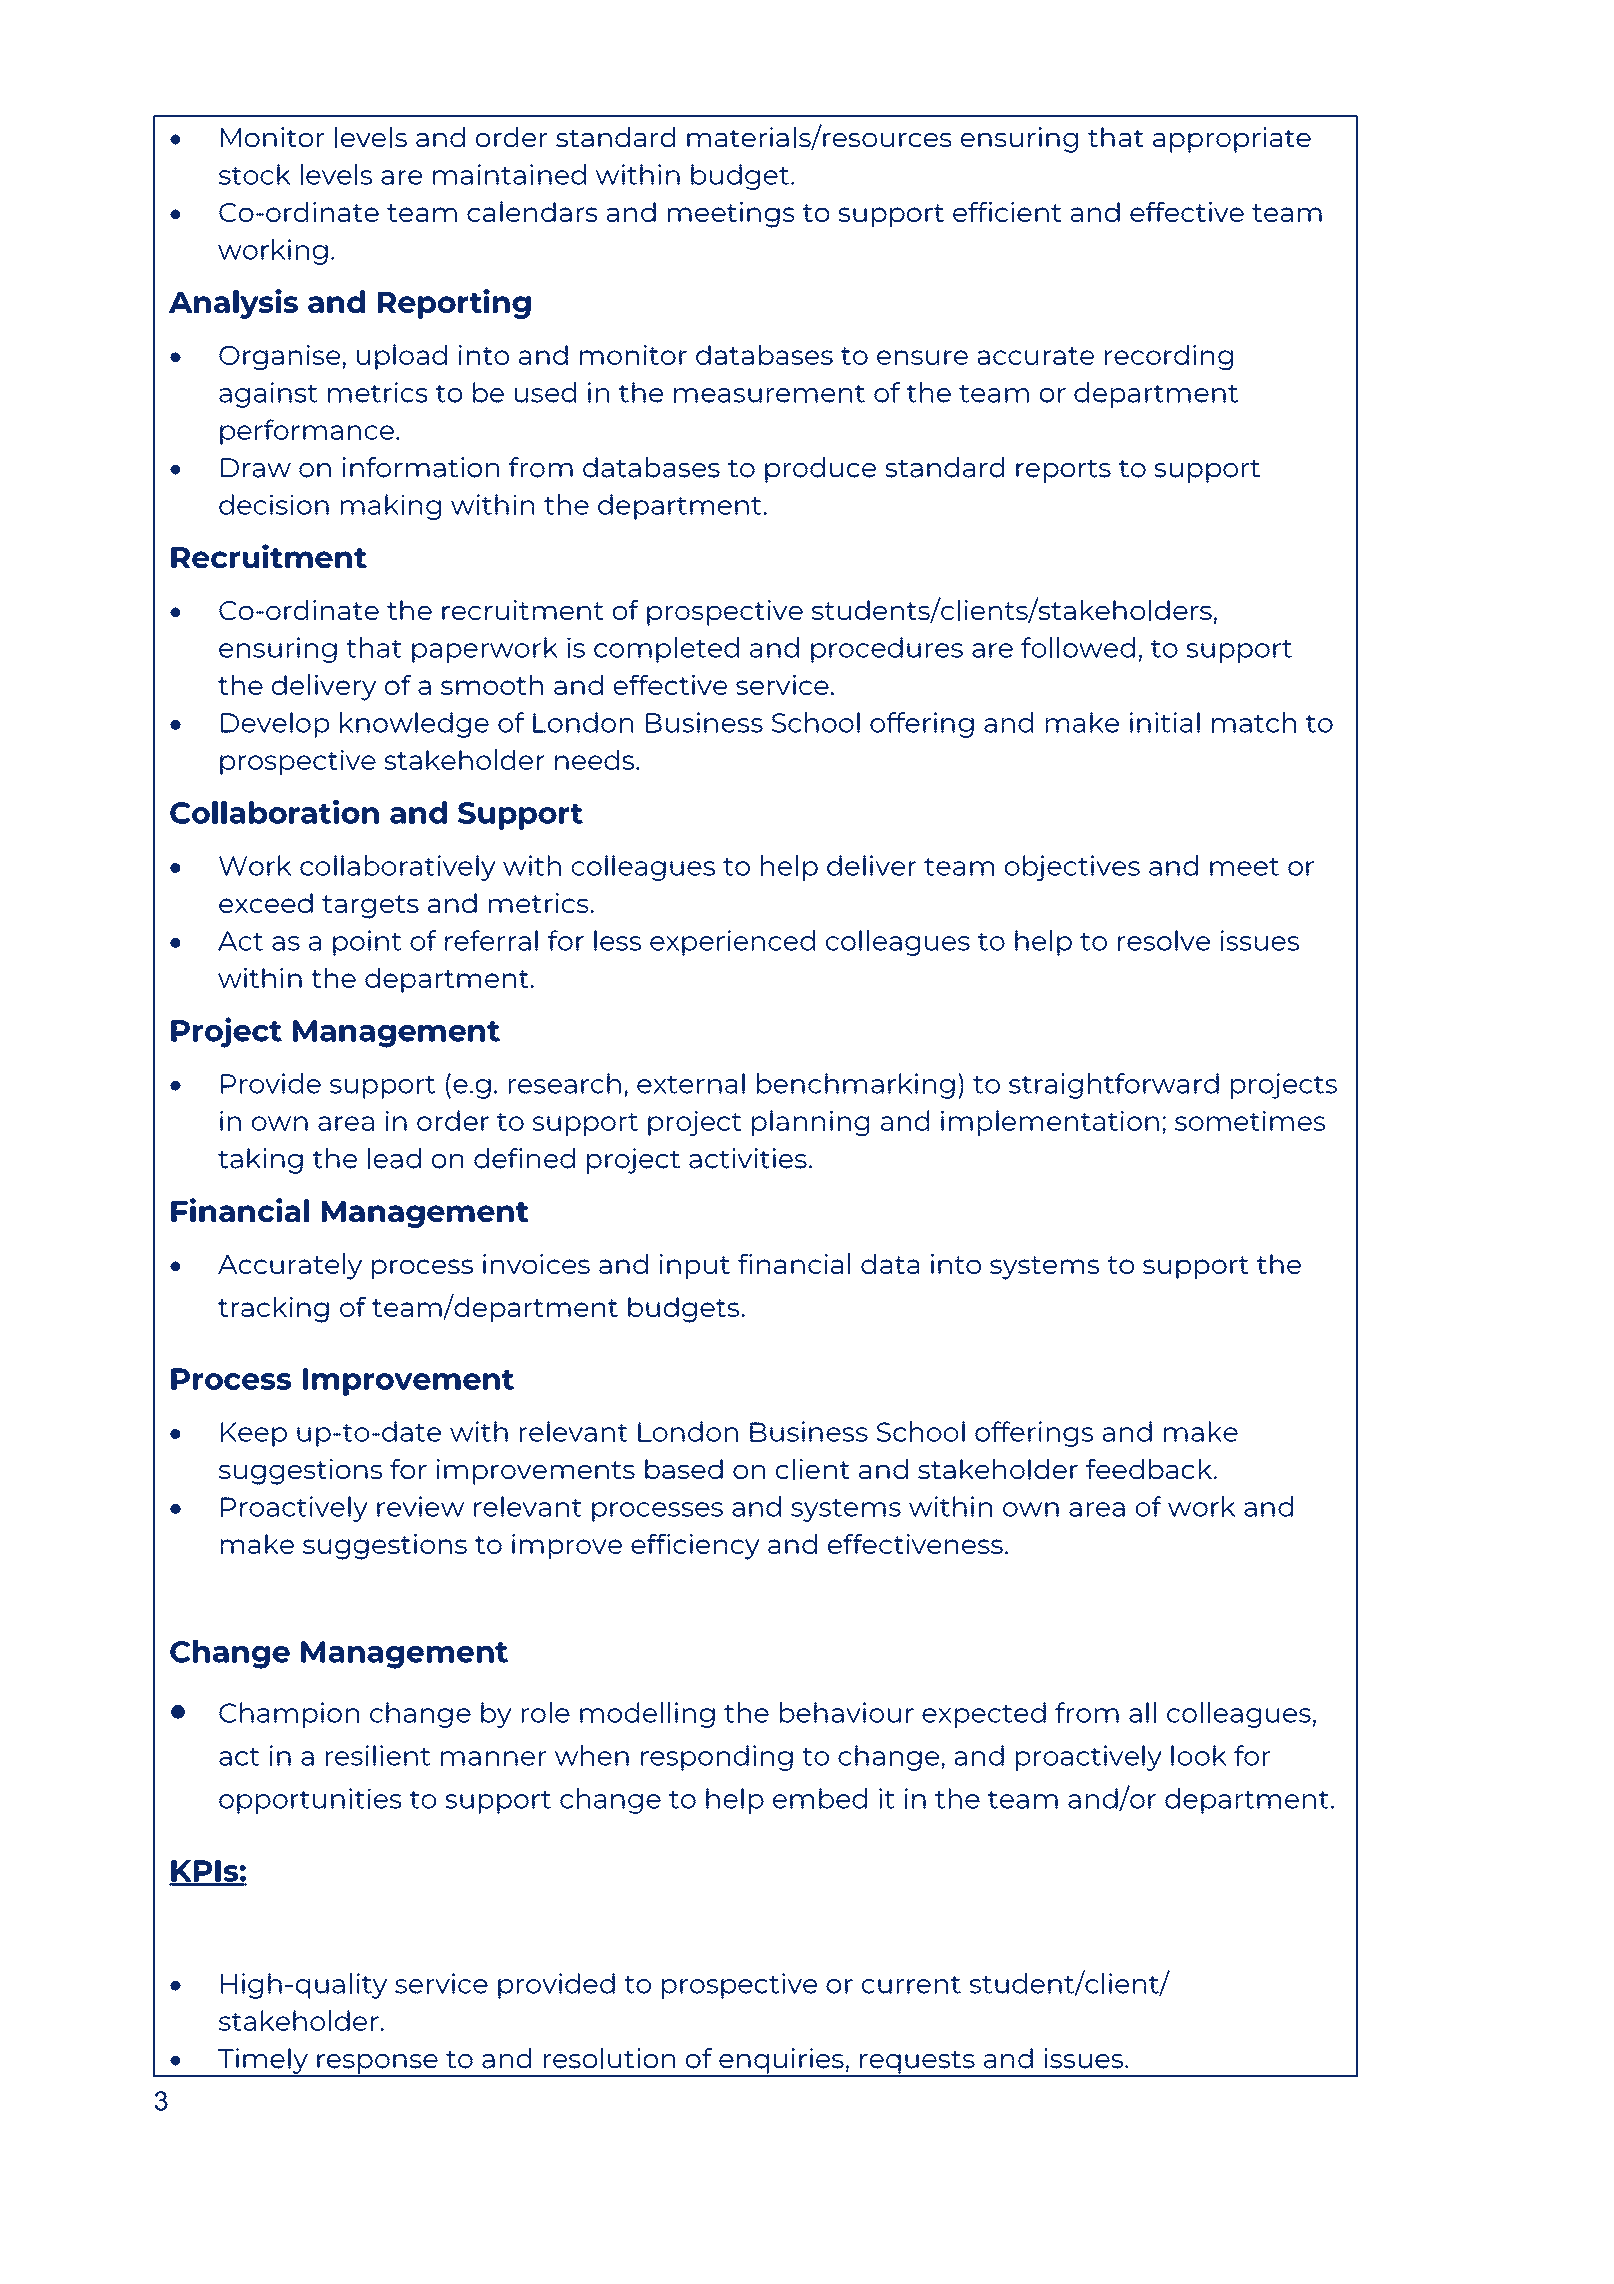 This image has width=1614, height=2284. Describe the element at coordinates (691, 1083) in the image. I see `external` at that location.
